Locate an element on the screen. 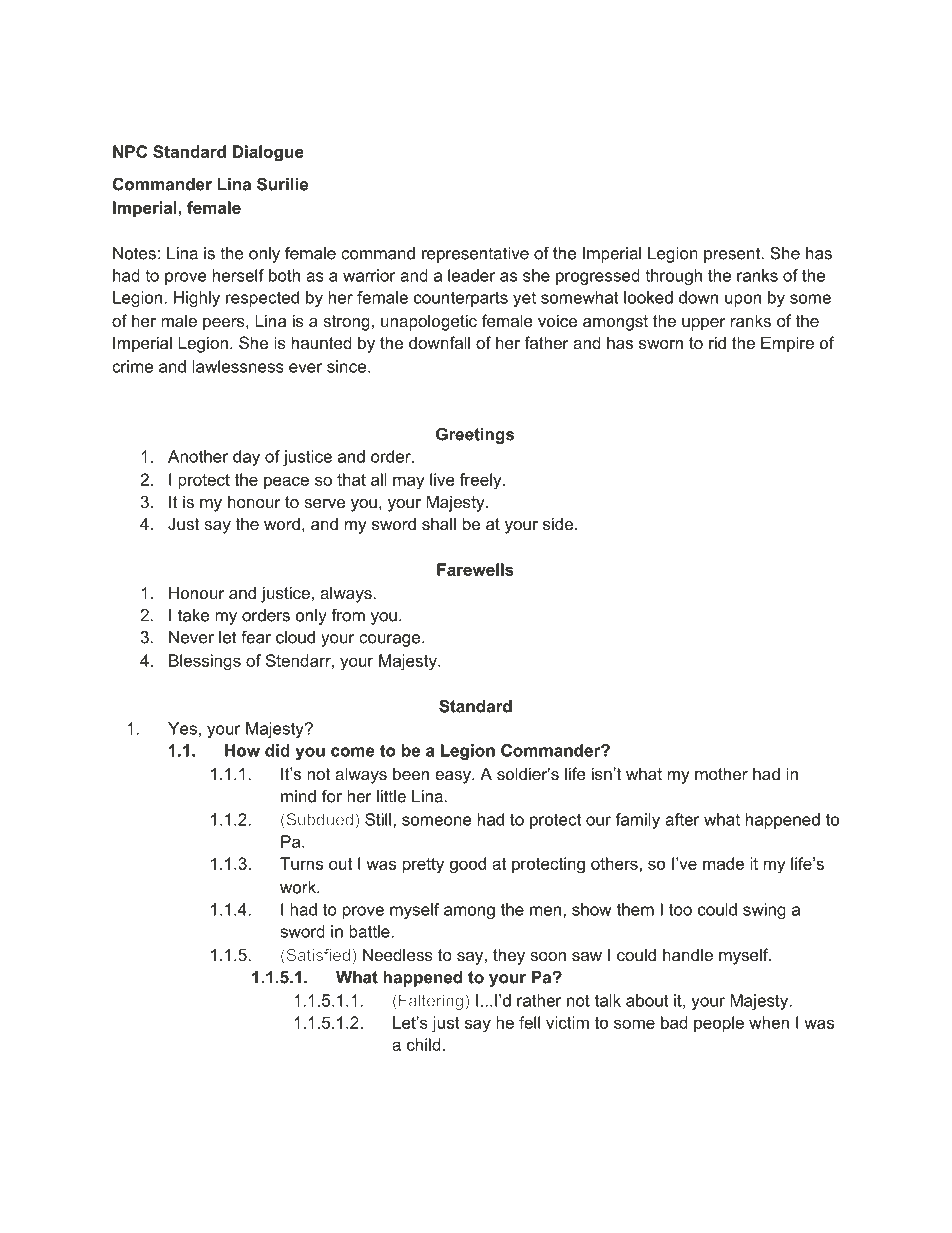 The height and width of the screenshot is (1233, 952). leader is located at coordinates (471, 275).
